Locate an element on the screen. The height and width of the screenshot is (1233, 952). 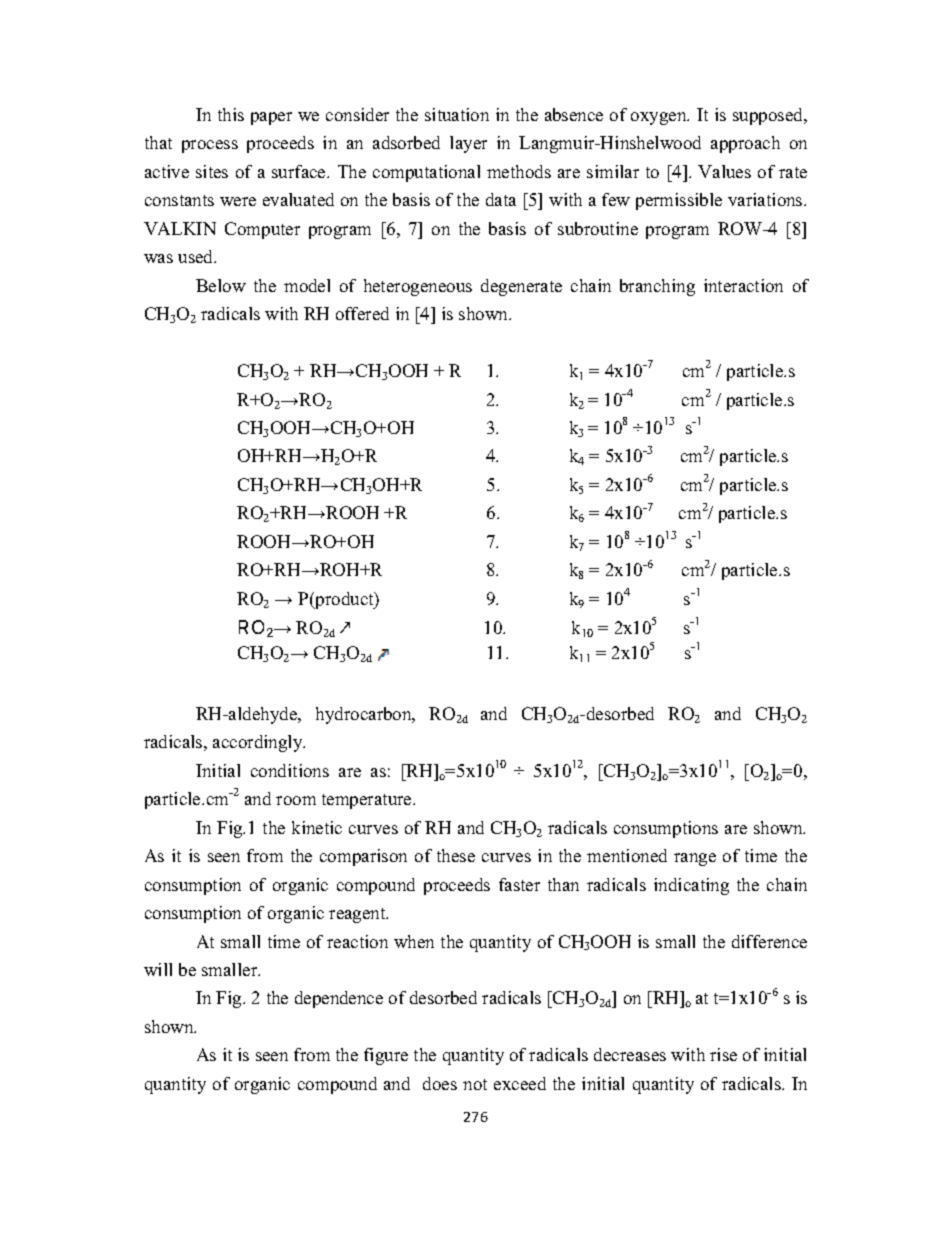
dependence is located at coordinates (339, 999).
